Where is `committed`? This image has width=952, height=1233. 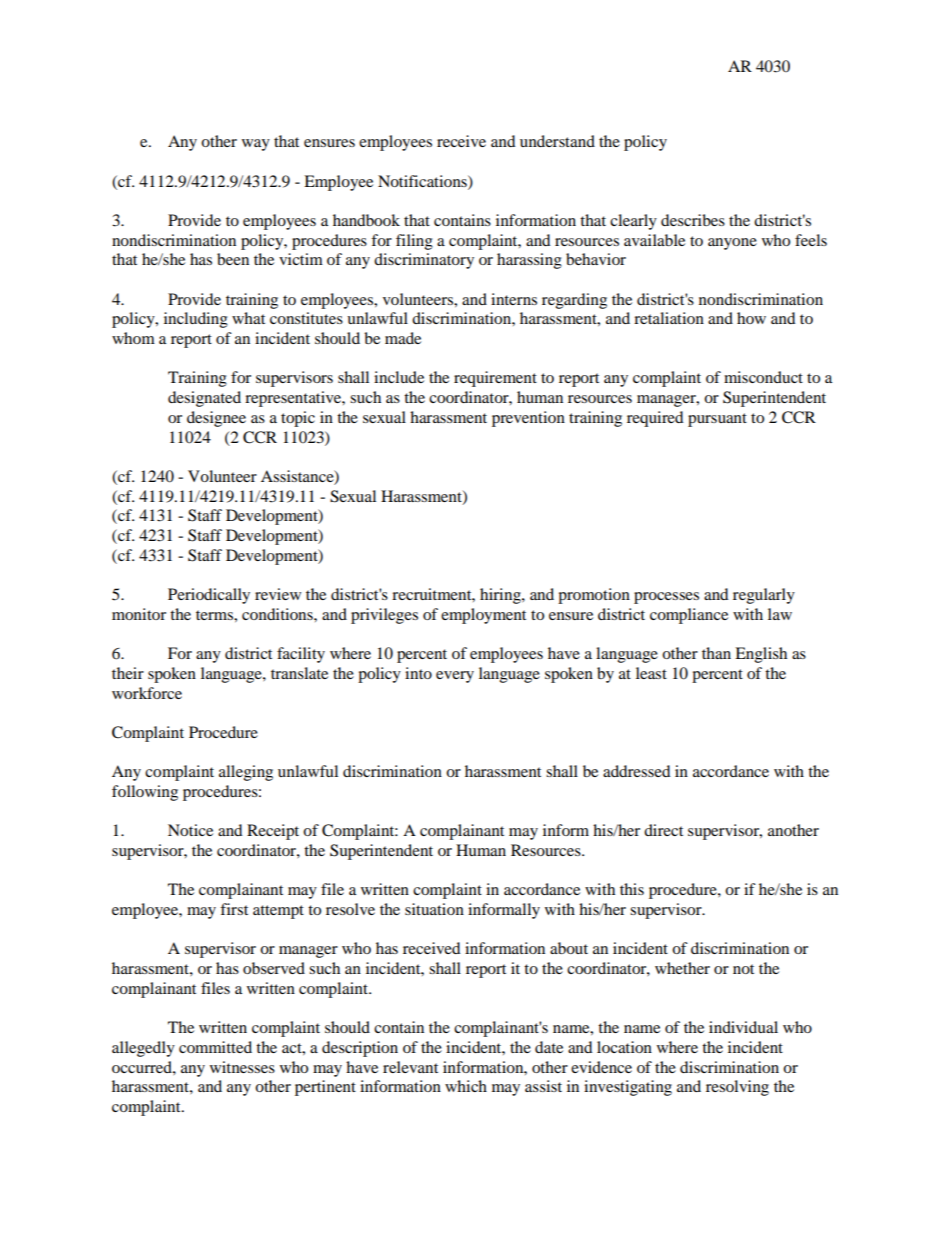
committed is located at coordinates (215, 1047).
